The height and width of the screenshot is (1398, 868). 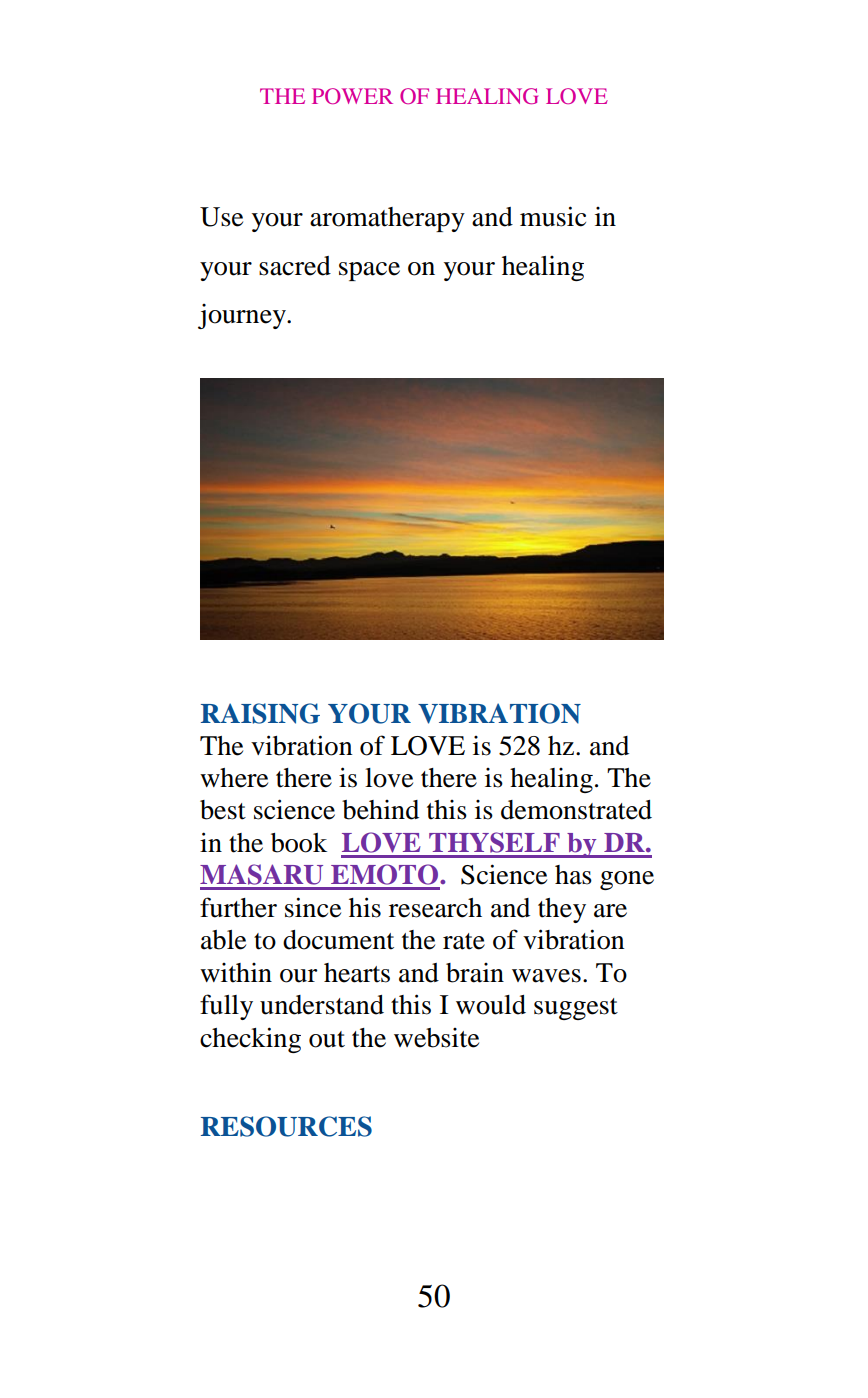 I want to click on where, so click(x=234, y=778).
